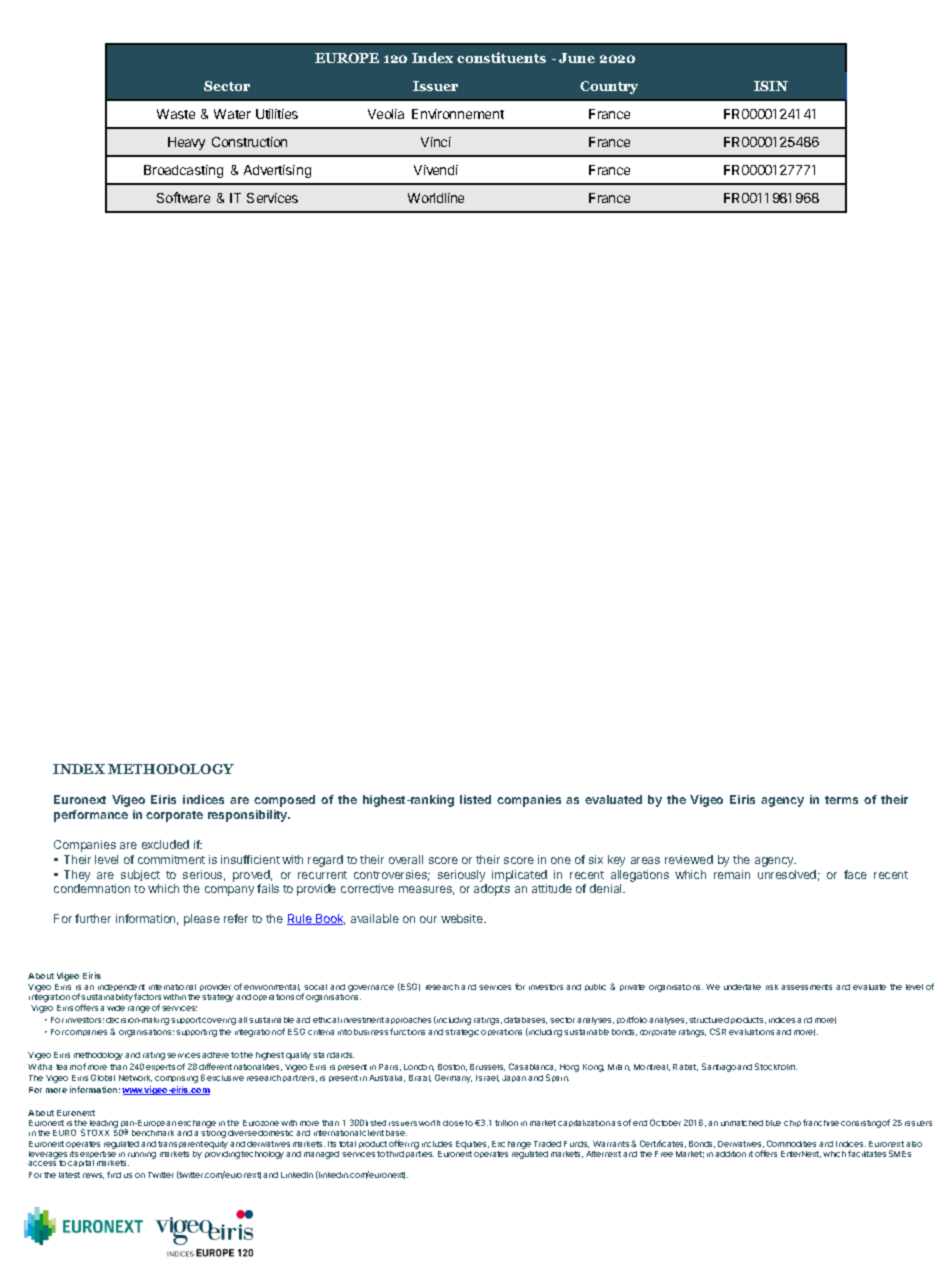  I want to click on unresolved, so click(787, 874).
